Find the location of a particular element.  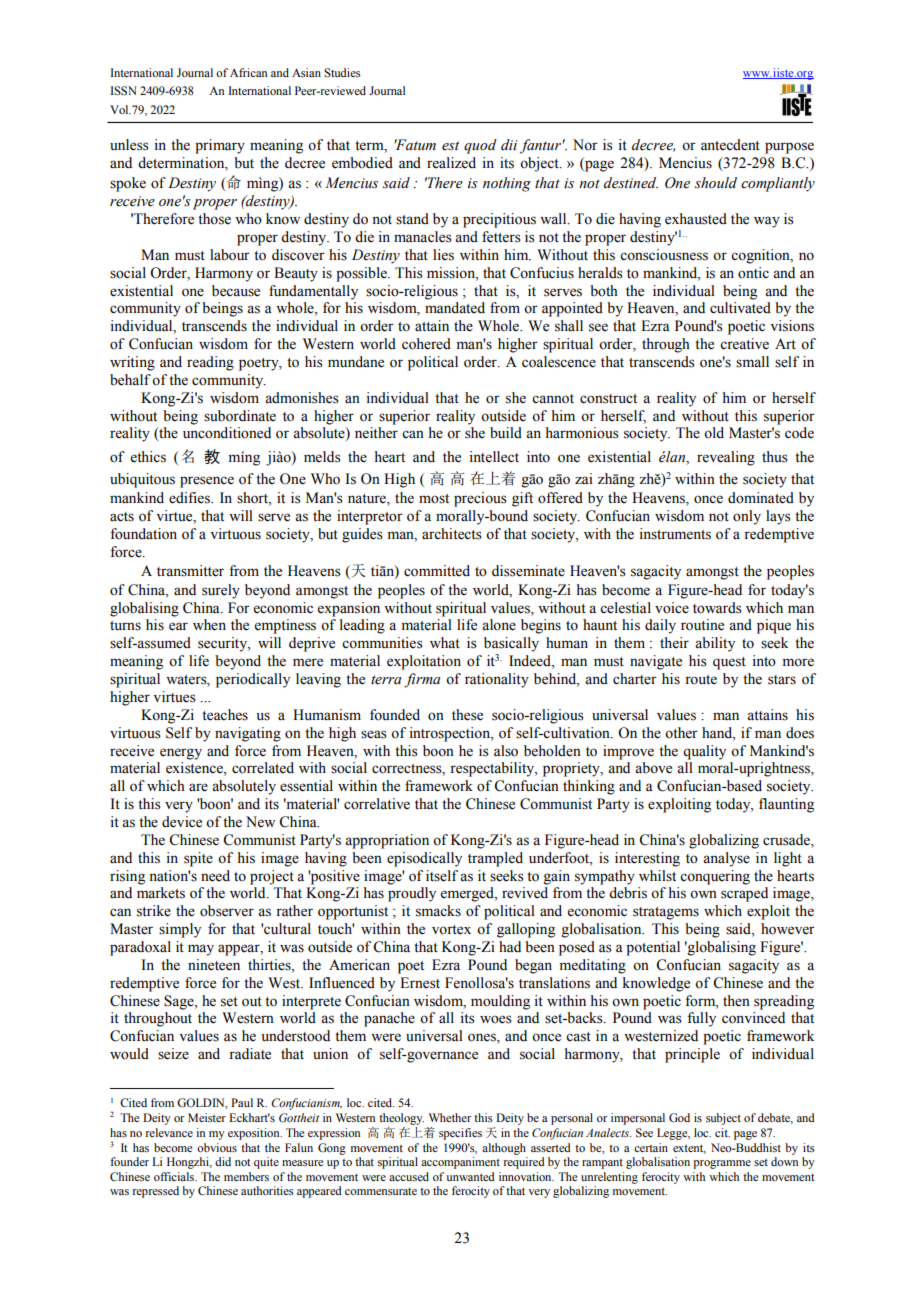

quod is located at coordinates (480, 146).
